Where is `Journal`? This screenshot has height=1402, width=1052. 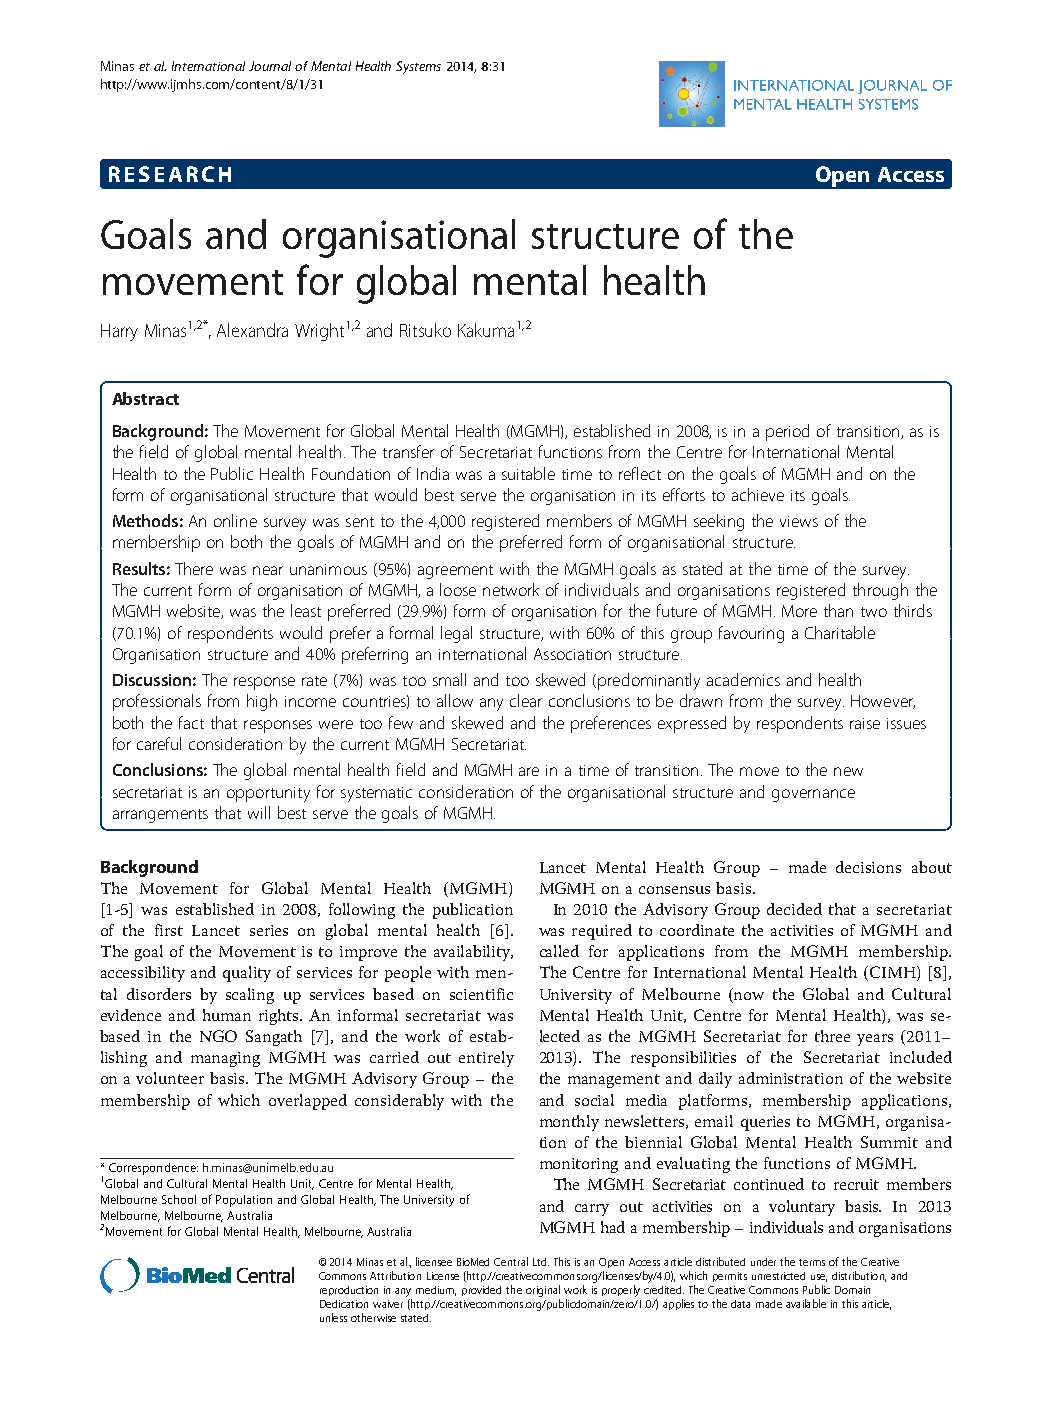
Journal is located at coordinates (270, 66).
